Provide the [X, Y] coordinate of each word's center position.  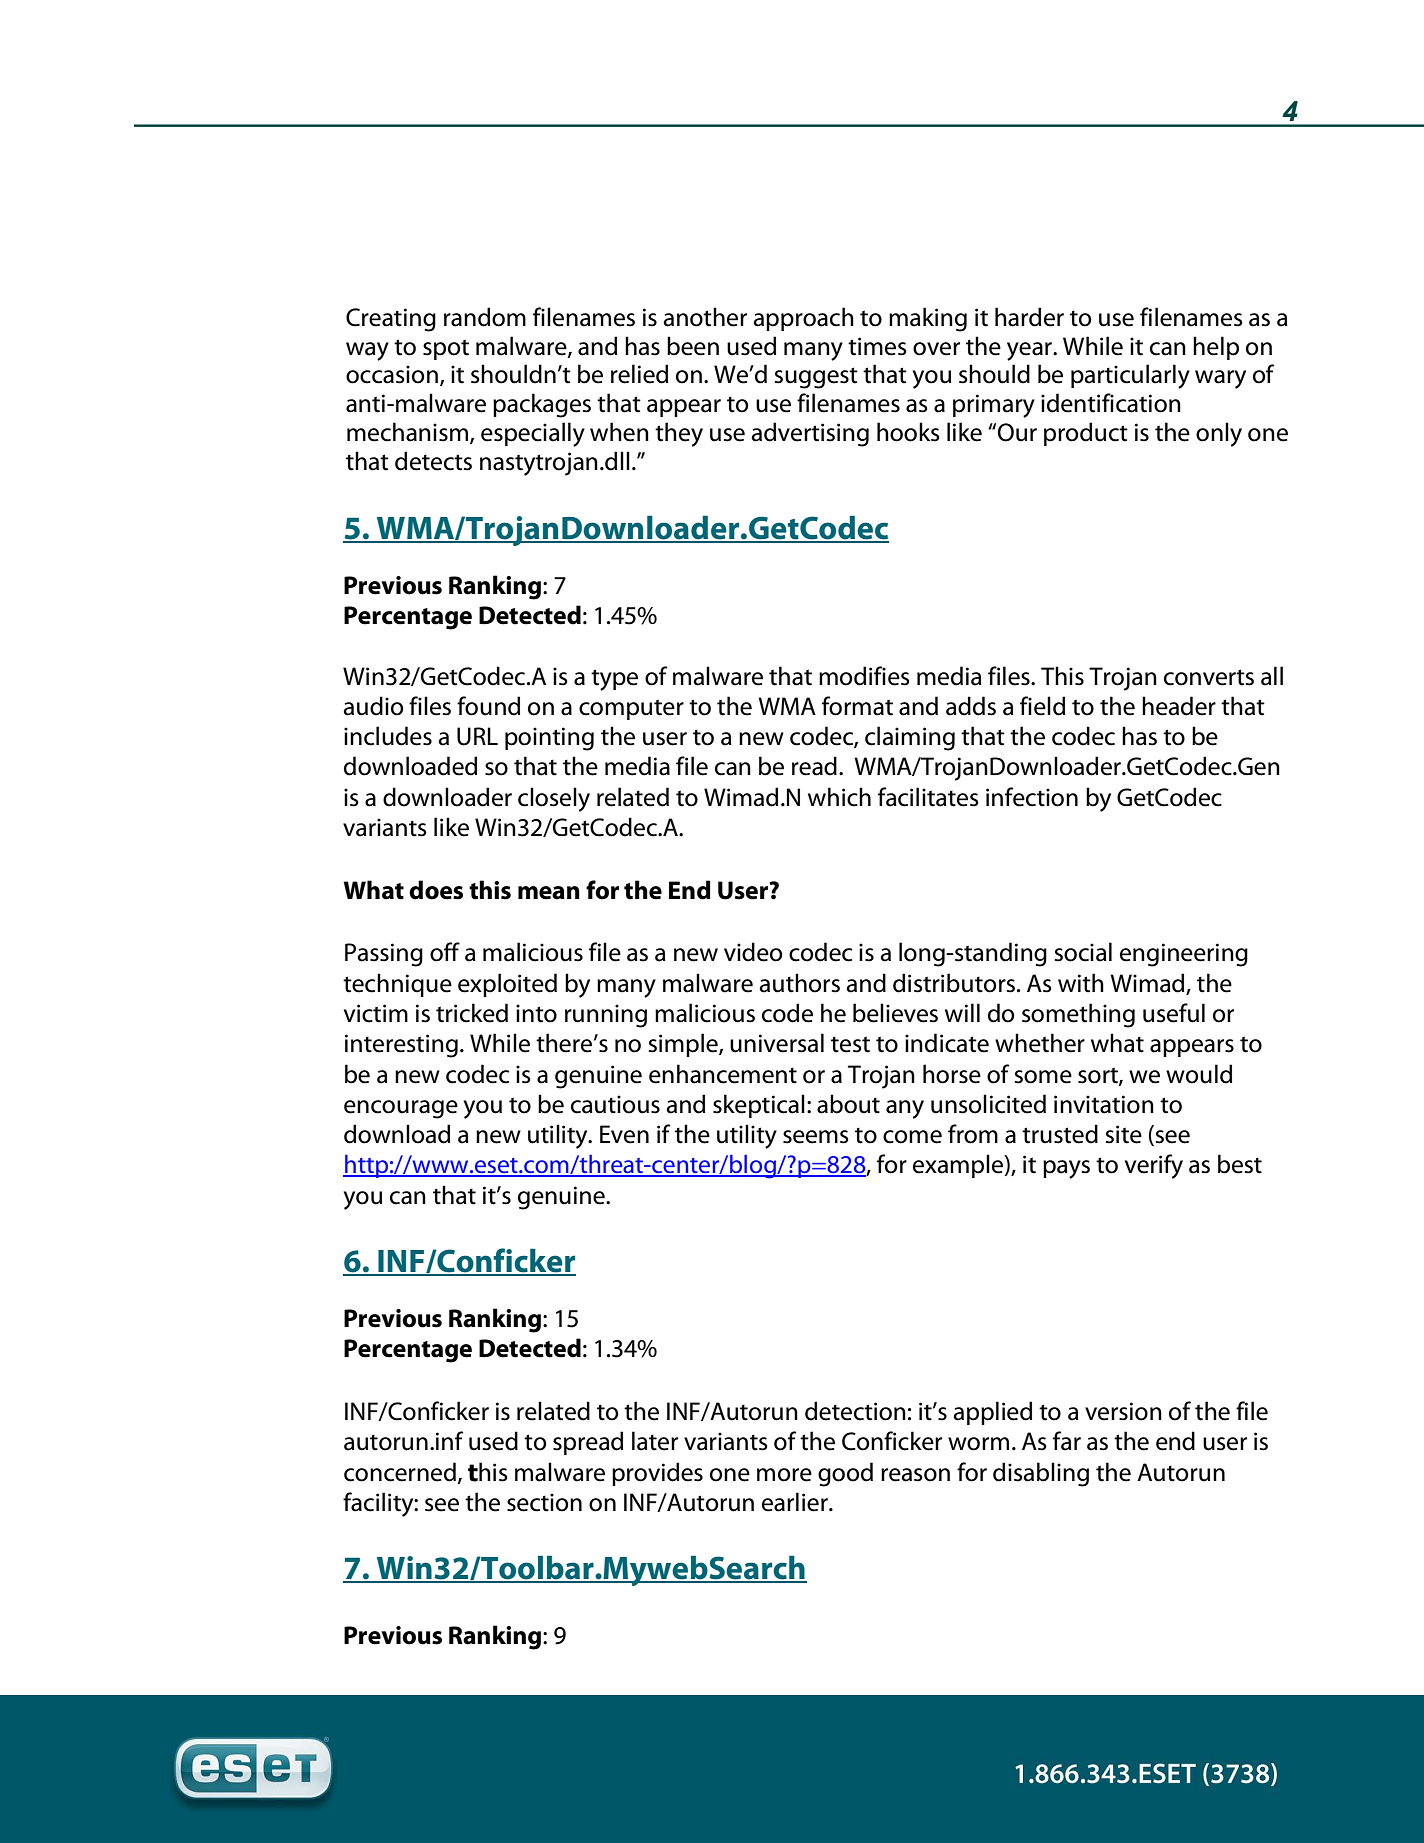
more [784, 1475]
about [848, 1104]
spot [446, 349]
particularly [1130, 376]
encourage [401, 1109]
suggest [816, 378]
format [857, 706]
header [1179, 706]
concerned [400, 1472]
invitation [1104, 1104]
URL [477, 736]
